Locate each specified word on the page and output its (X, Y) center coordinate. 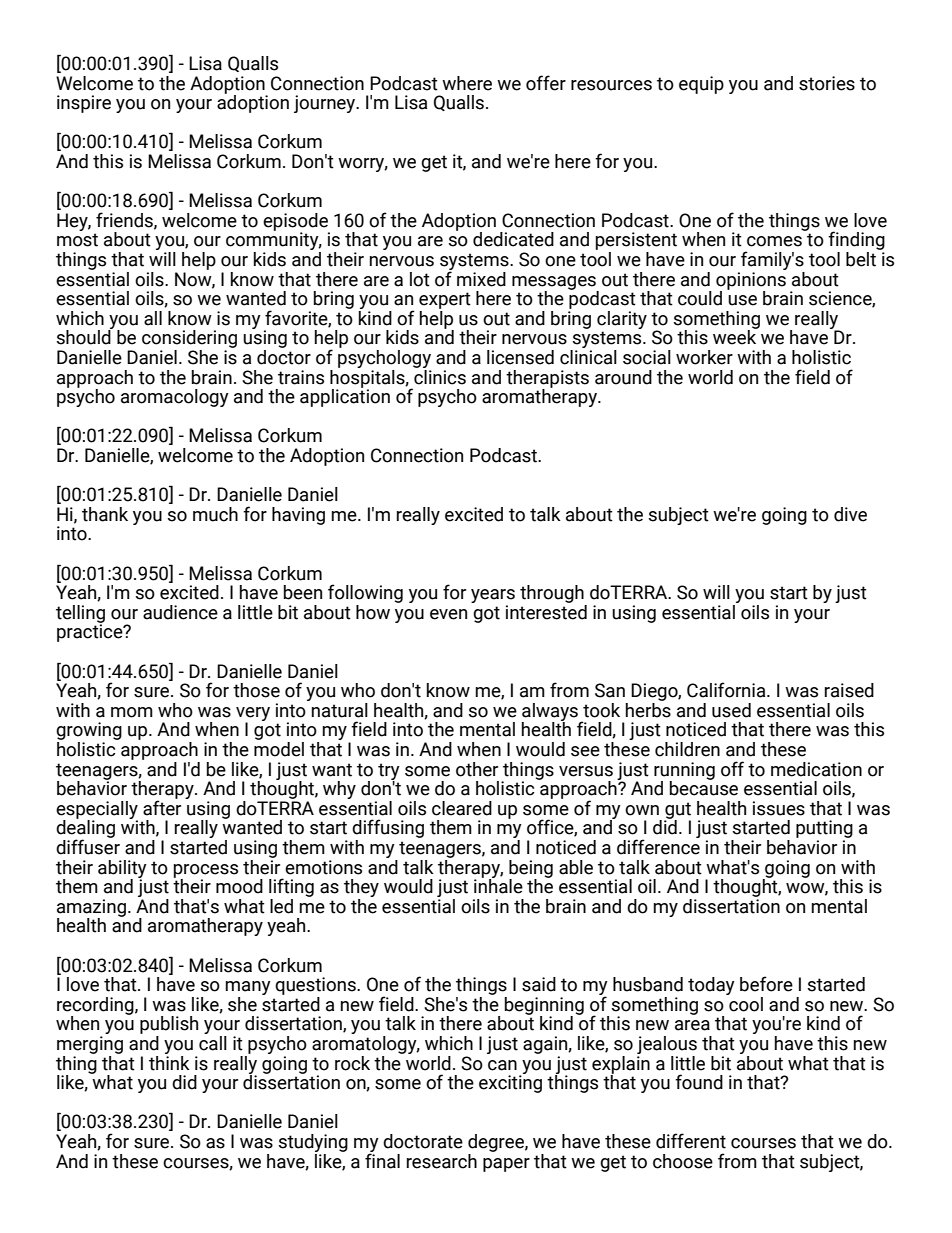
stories (827, 83)
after (162, 807)
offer (546, 83)
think (169, 1062)
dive (850, 514)
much (215, 514)
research (442, 1161)
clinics (440, 376)
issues (779, 808)
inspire (84, 104)
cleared (462, 808)
